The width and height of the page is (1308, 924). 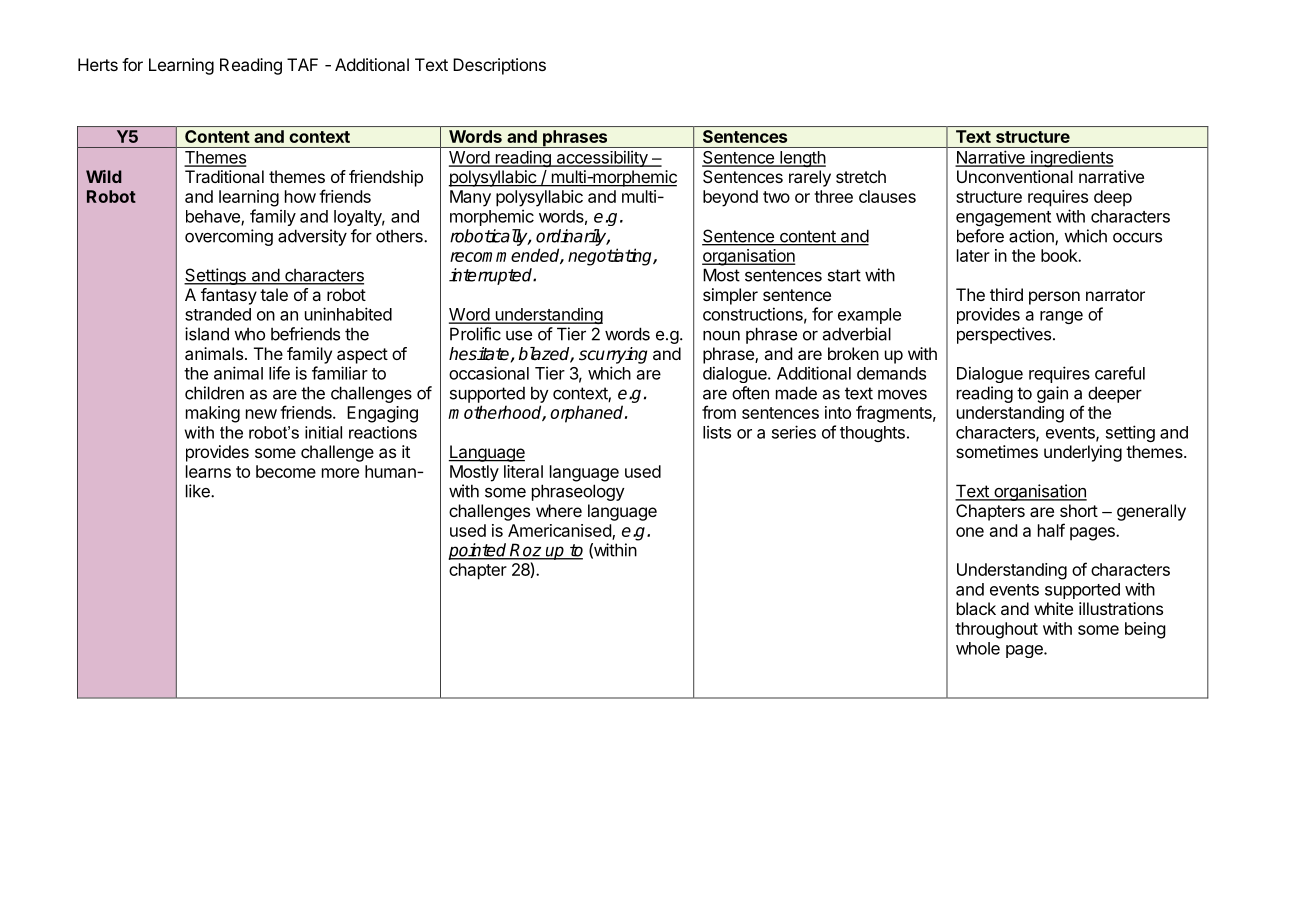 What do you see at coordinates (229, 237) in the page?
I see `overcoming` at bounding box center [229, 237].
